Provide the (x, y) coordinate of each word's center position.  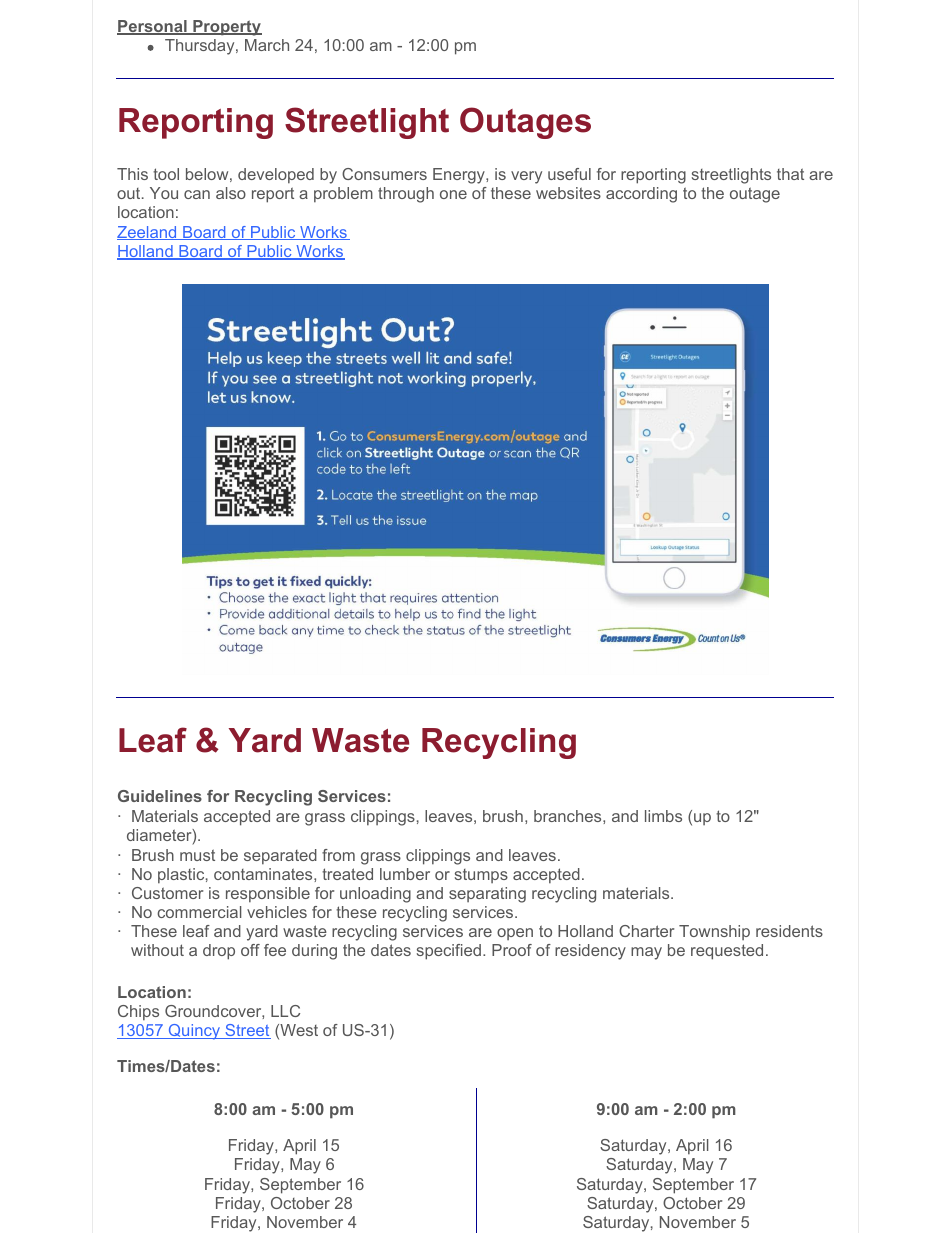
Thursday (201, 47)
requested (727, 952)
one (453, 194)
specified (449, 952)
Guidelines (160, 796)
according (641, 195)
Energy (460, 176)
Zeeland (148, 233)
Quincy (194, 1032)
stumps (481, 876)
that (790, 174)
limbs (663, 816)
